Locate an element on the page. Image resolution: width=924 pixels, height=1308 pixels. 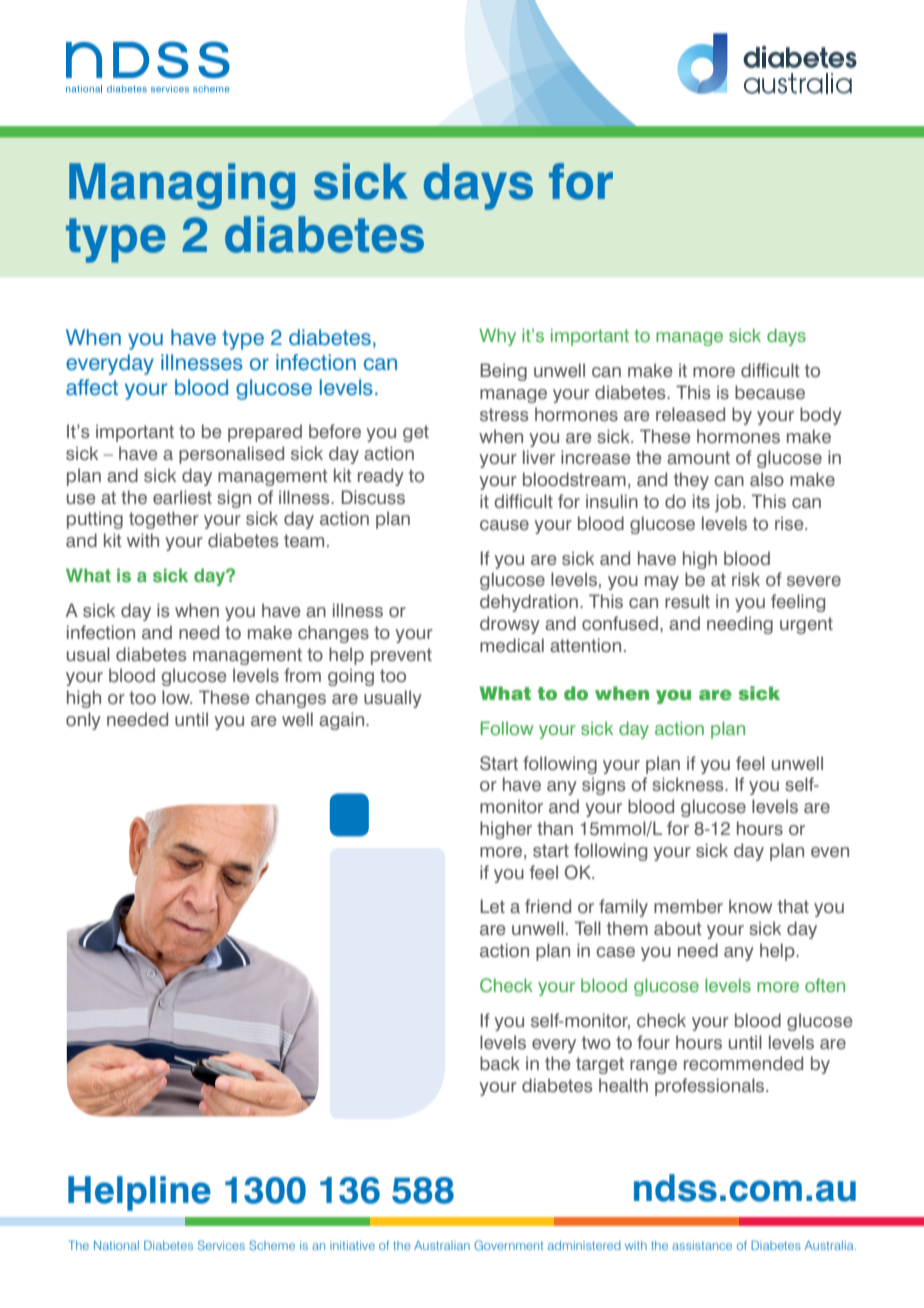
together is located at coordinates (164, 520).
